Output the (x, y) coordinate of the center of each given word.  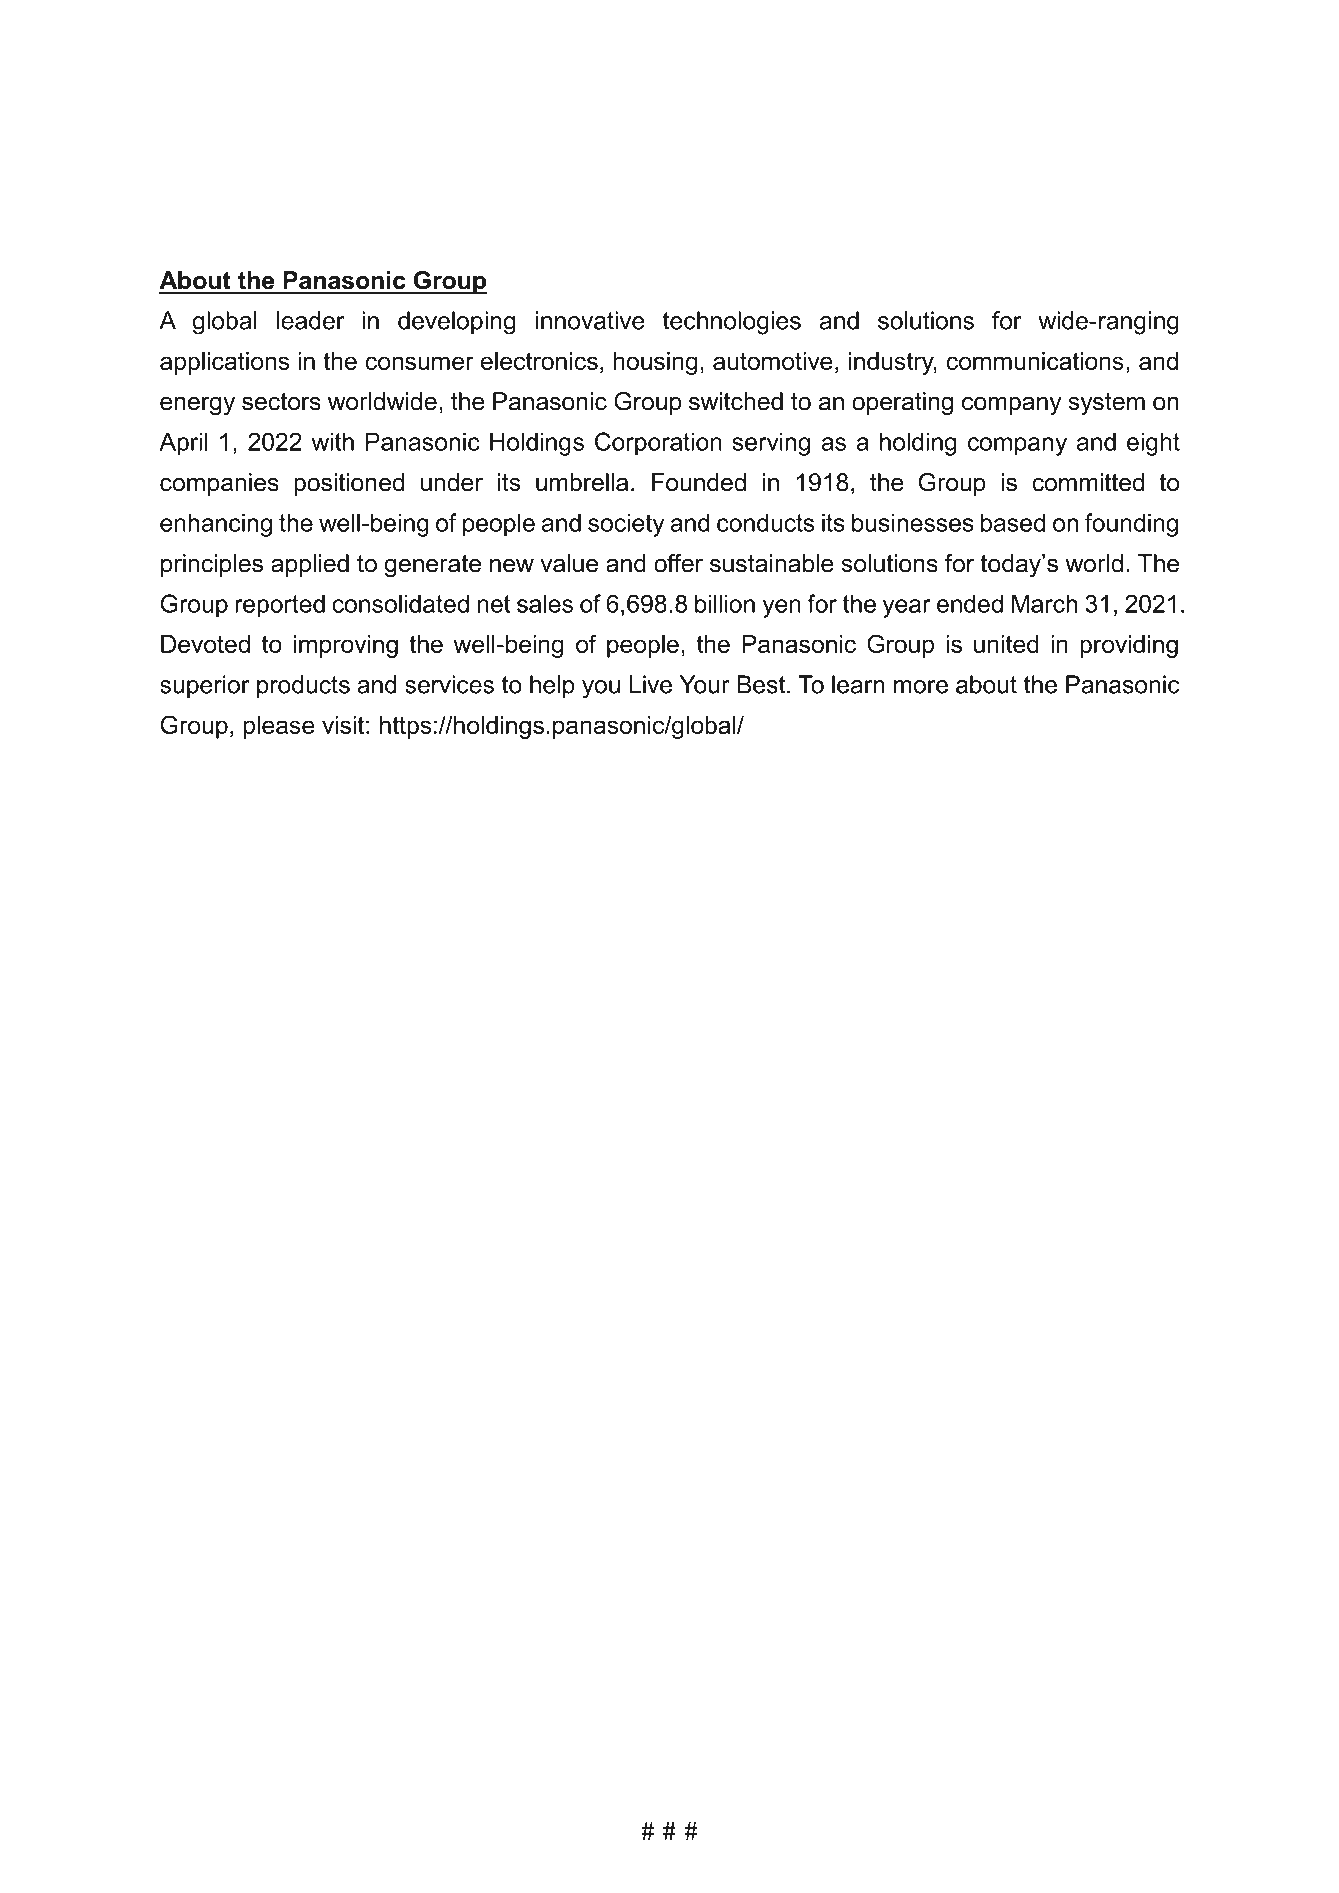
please (279, 727)
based (1013, 522)
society (626, 525)
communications (1035, 361)
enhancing (216, 525)
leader (310, 320)
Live (651, 684)
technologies (732, 323)
